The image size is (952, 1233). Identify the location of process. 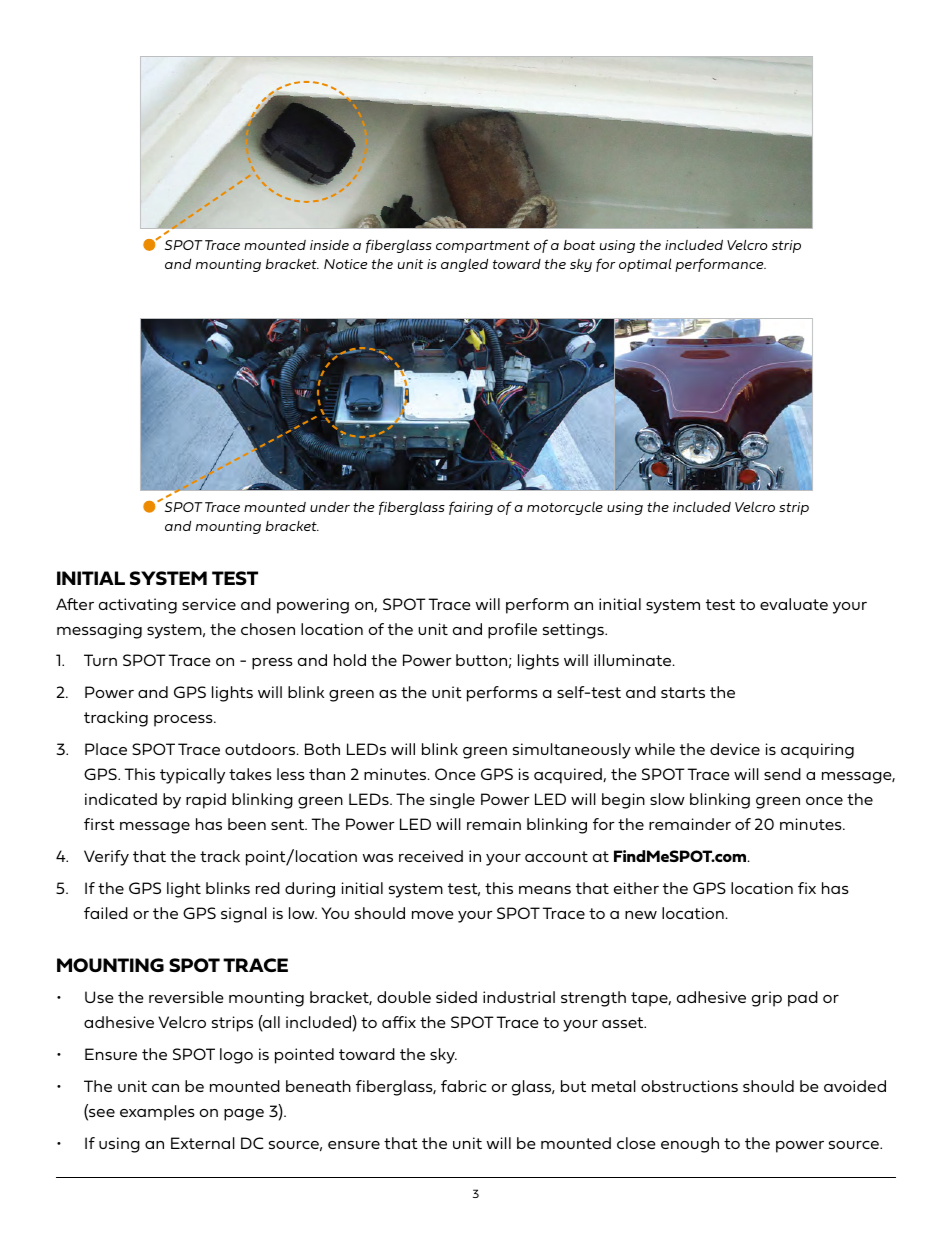
(184, 721).
